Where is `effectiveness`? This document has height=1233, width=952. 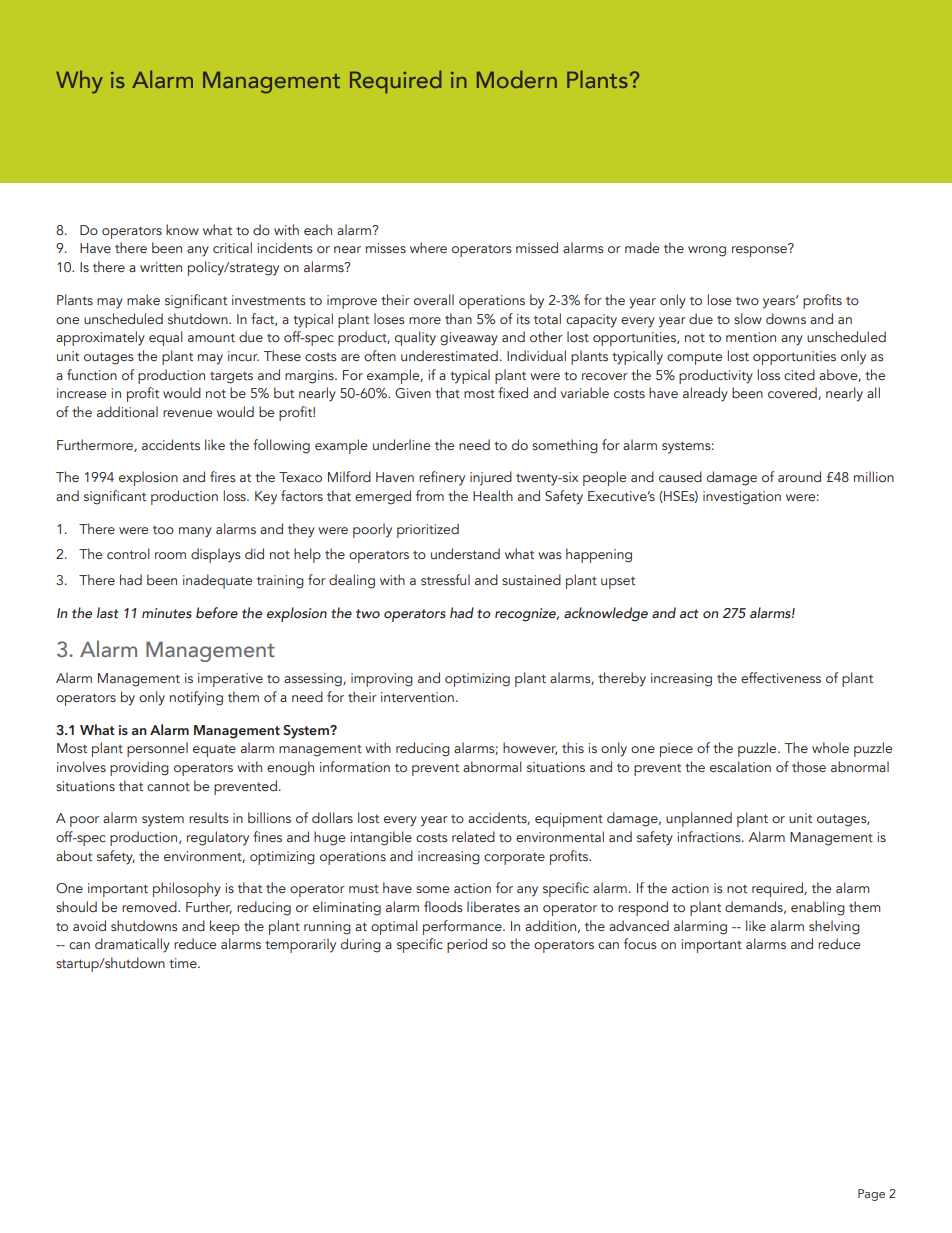 effectiveness is located at coordinates (781, 677).
